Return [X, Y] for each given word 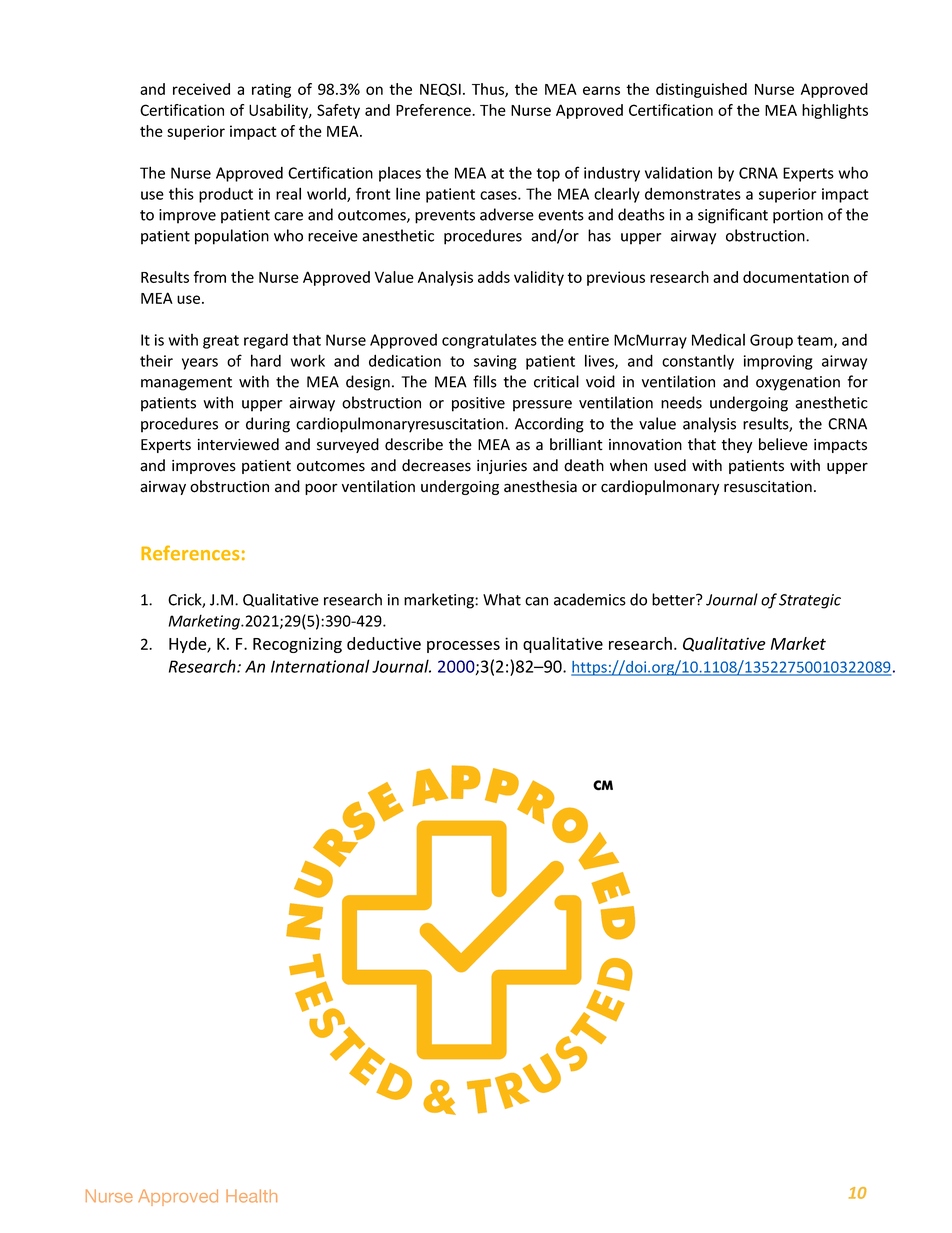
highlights [835, 111]
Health [251, 1196]
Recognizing [297, 645]
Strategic [810, 601]
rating [271, 90]
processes [463, 647]
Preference [434, 110]
